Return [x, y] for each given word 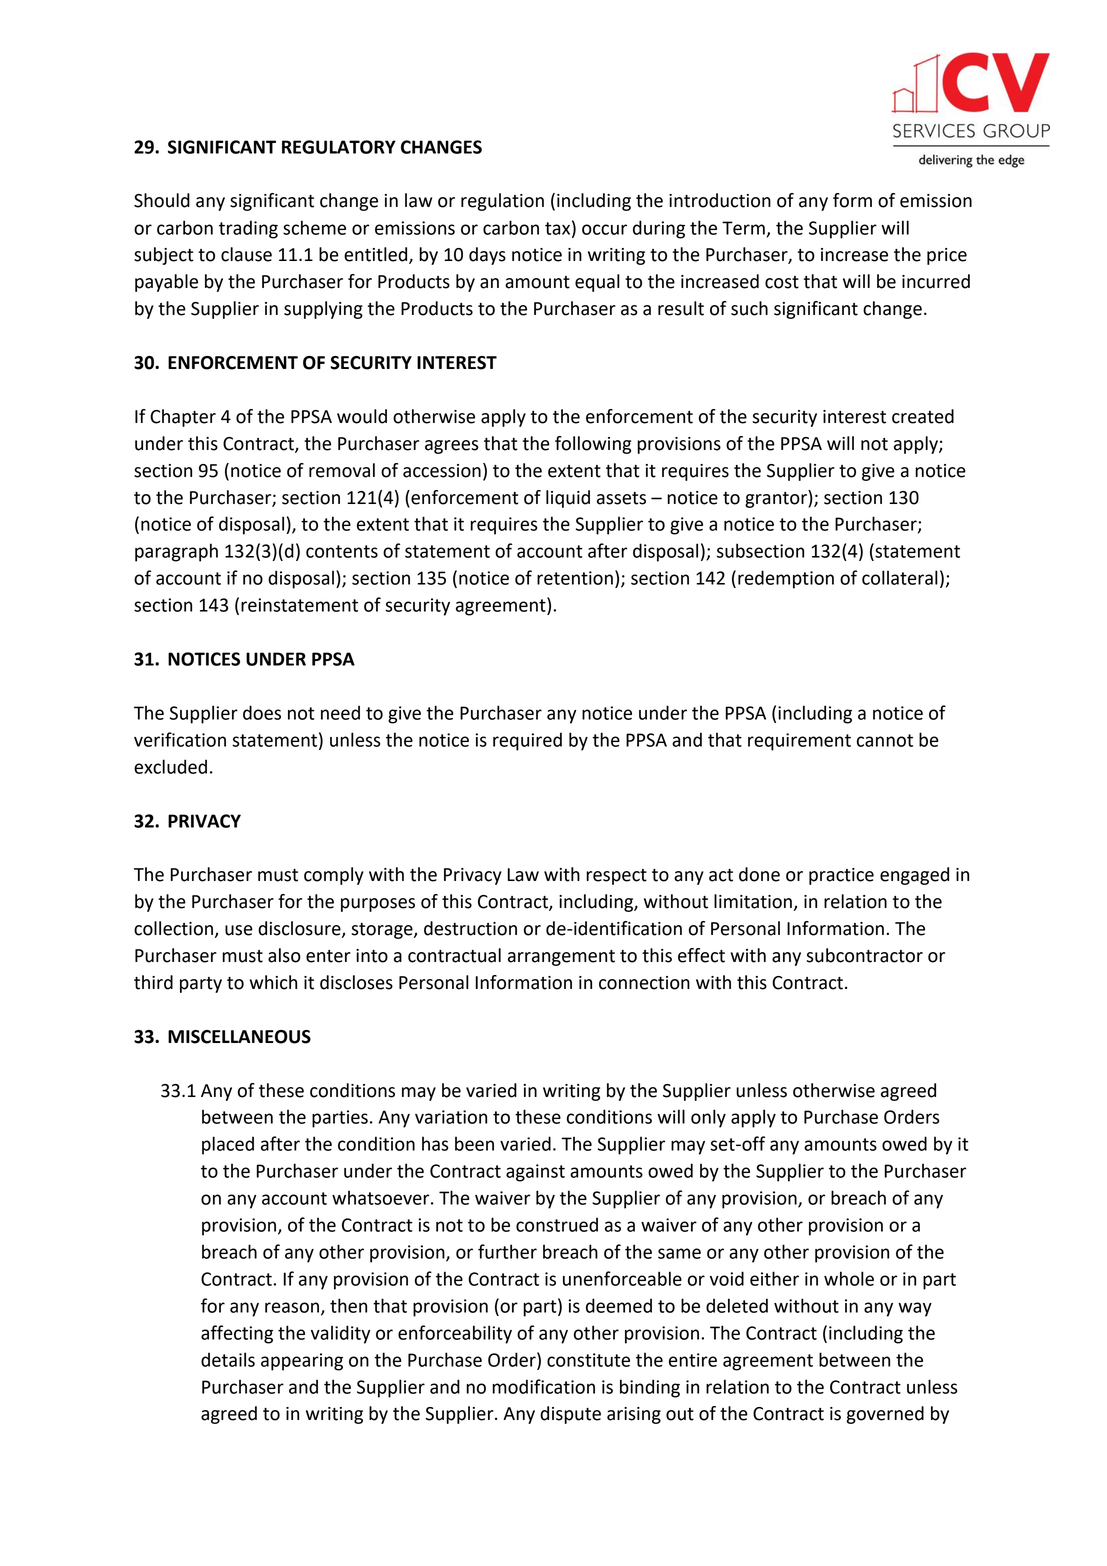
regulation [502, 202]
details [228, 1359]
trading [248, 229]
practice [841, 876]
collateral [900, 577]
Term [744, 229]
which [273, 982]
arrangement [561, 958]
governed [885, 1415]
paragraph [176, 552]
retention [575, 578]
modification [543, 1386]
